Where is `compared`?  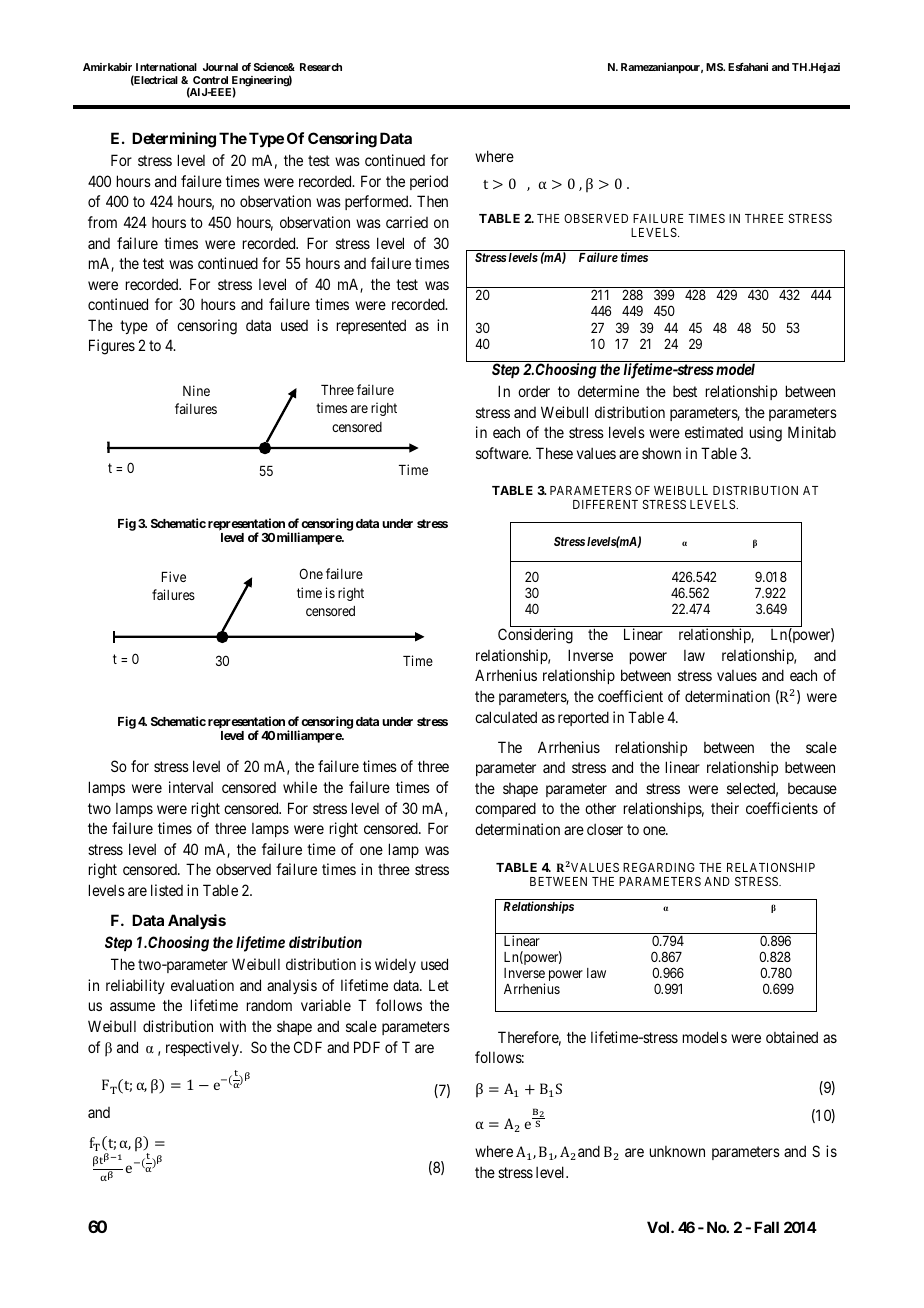 compared is located at coordinates (505, 809).
